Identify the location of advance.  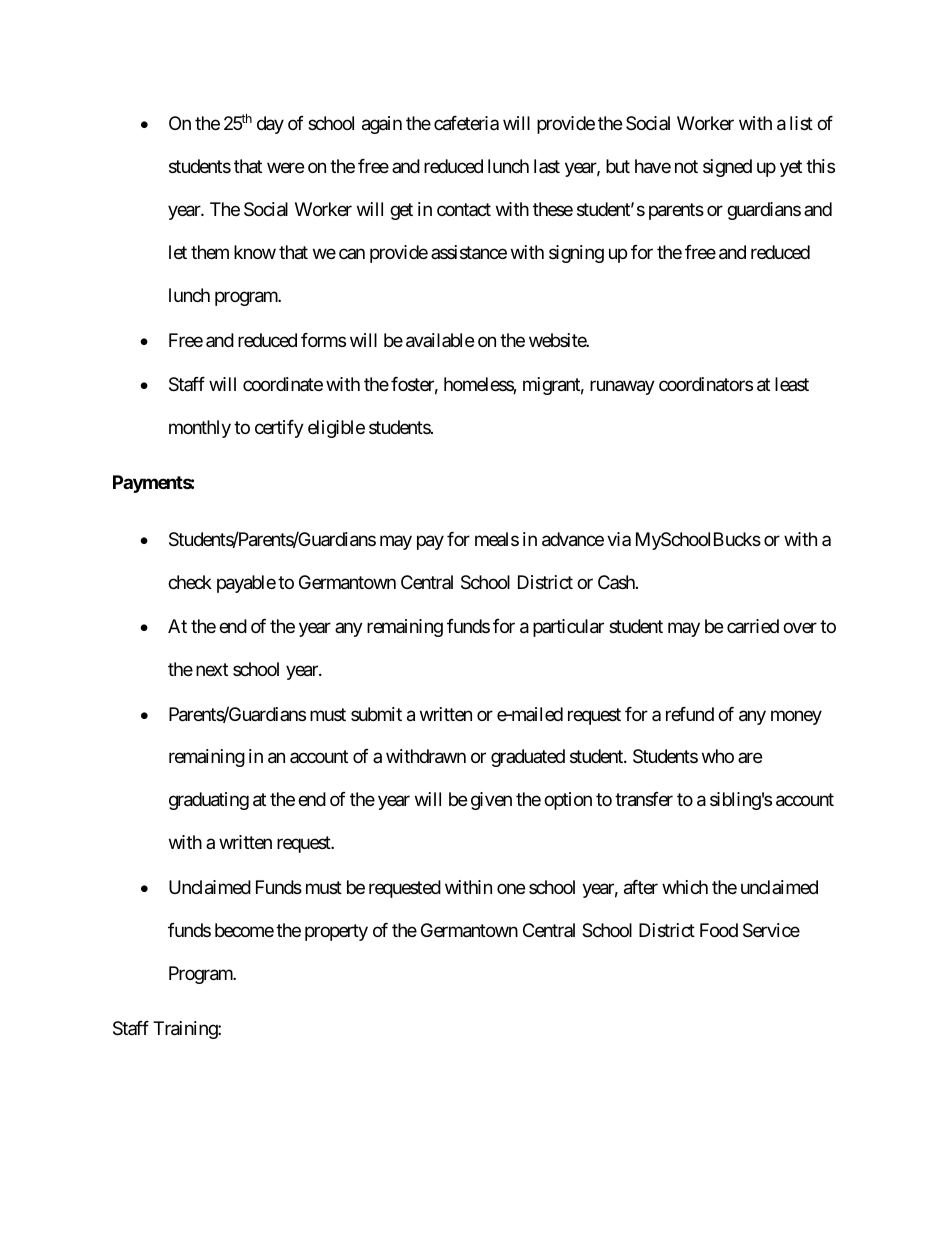
(573, 539).
